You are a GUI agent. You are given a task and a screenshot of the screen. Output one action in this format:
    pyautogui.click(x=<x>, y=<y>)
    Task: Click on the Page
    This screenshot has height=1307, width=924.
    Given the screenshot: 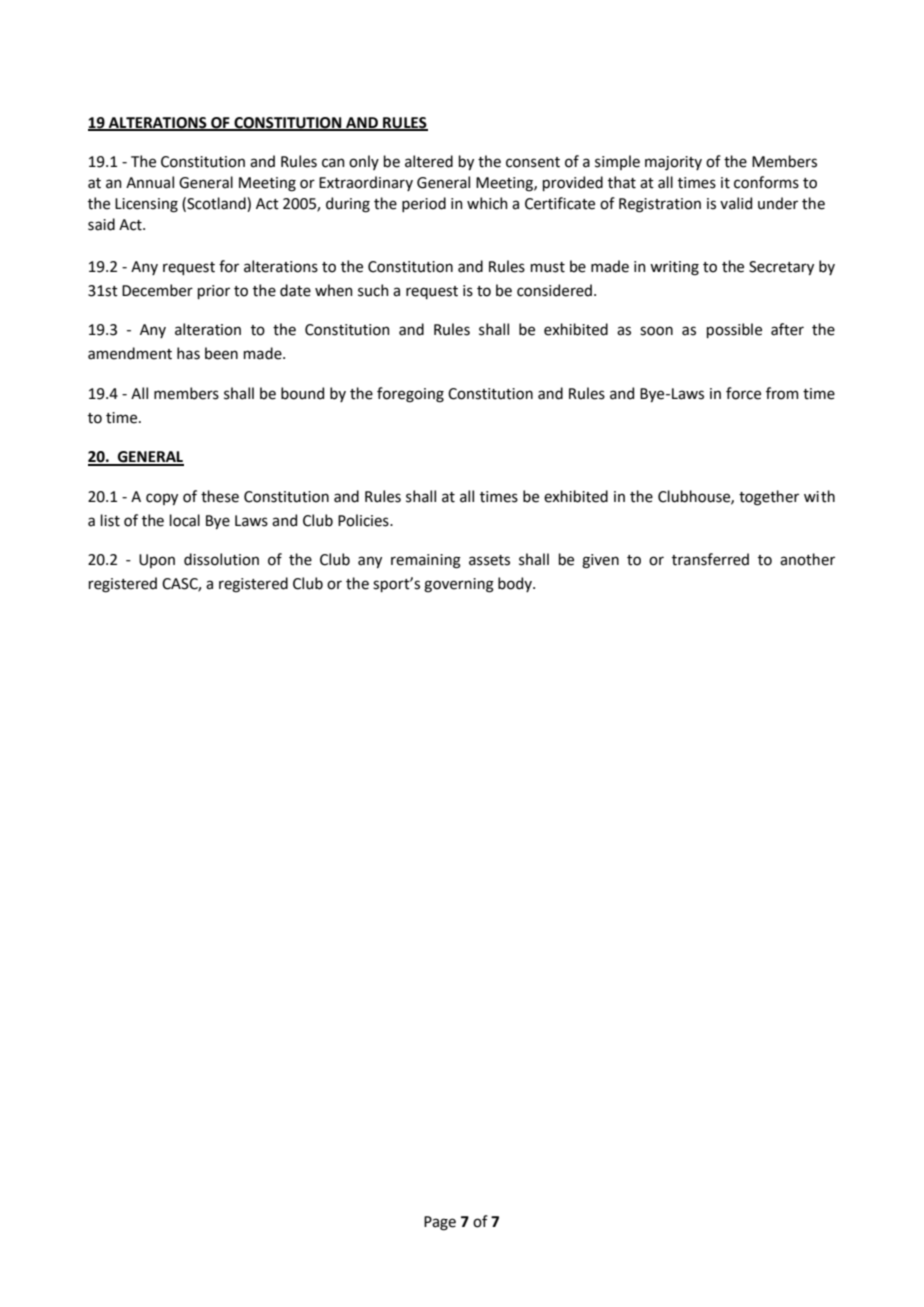 What is the action you would take?
    pyautogui.click(x=440, y=1223)
